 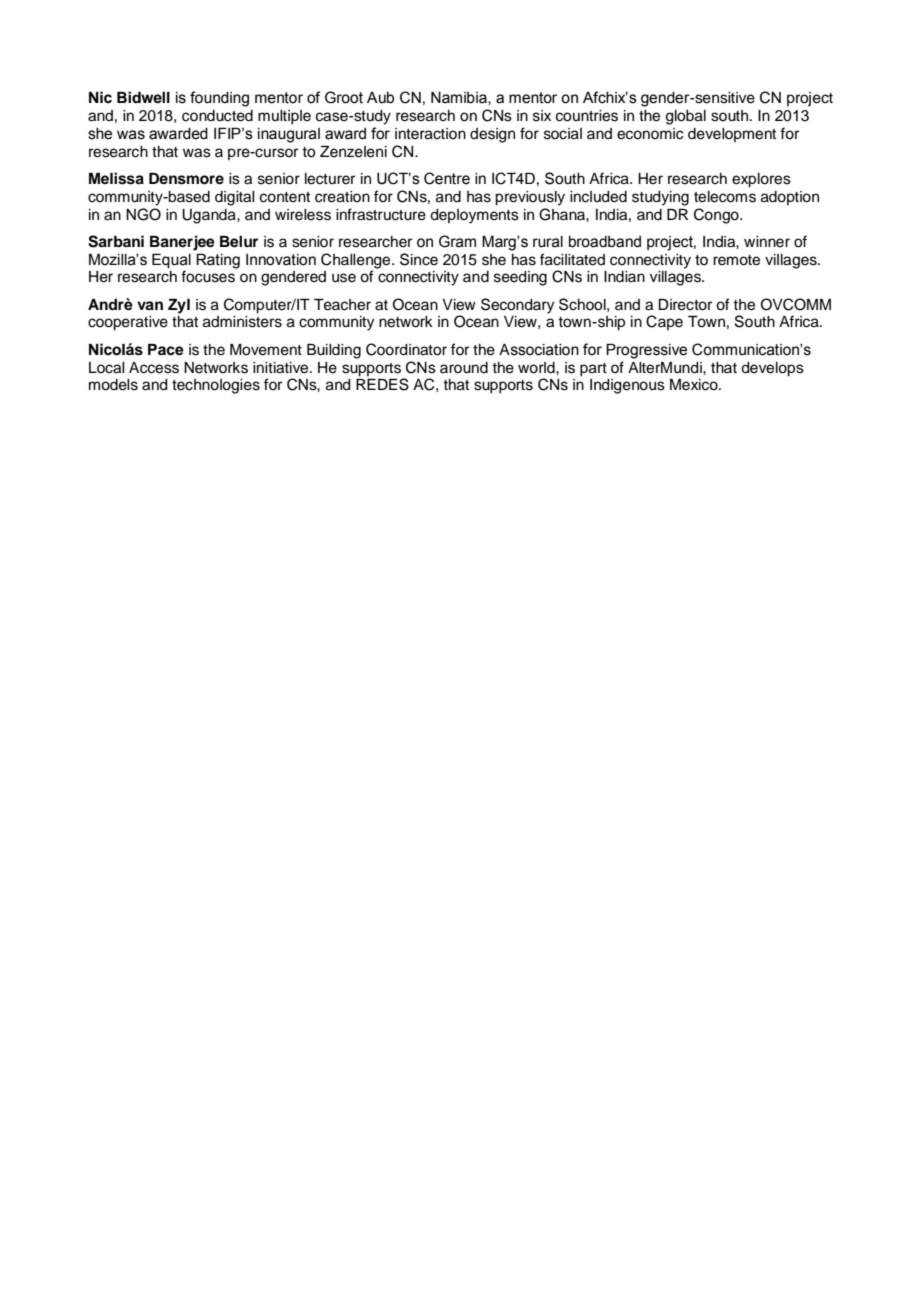 I want to click on focuses, so click(x=208, y=276).
